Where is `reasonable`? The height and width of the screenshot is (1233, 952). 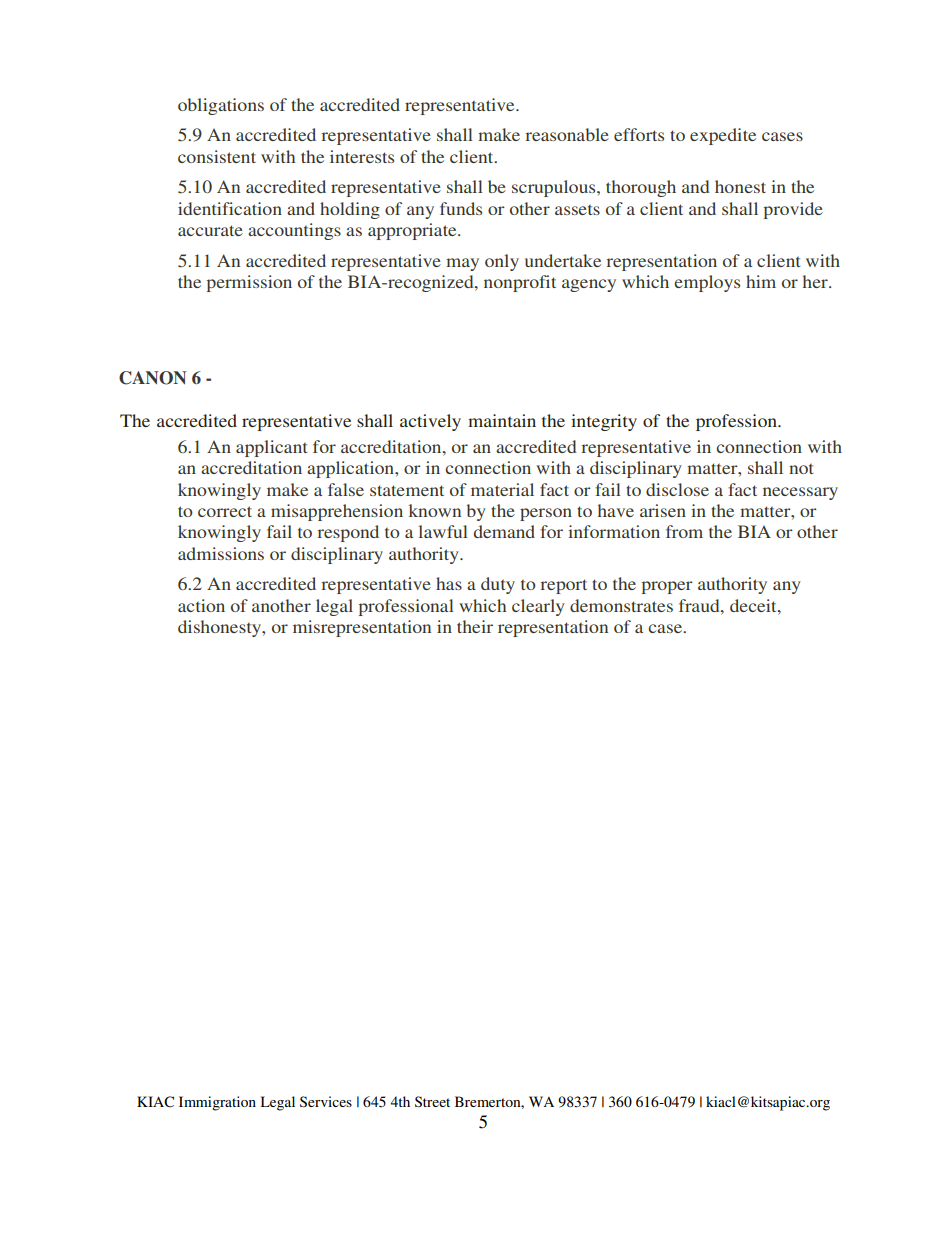
reasonable is located at coordinates (567, 134).
